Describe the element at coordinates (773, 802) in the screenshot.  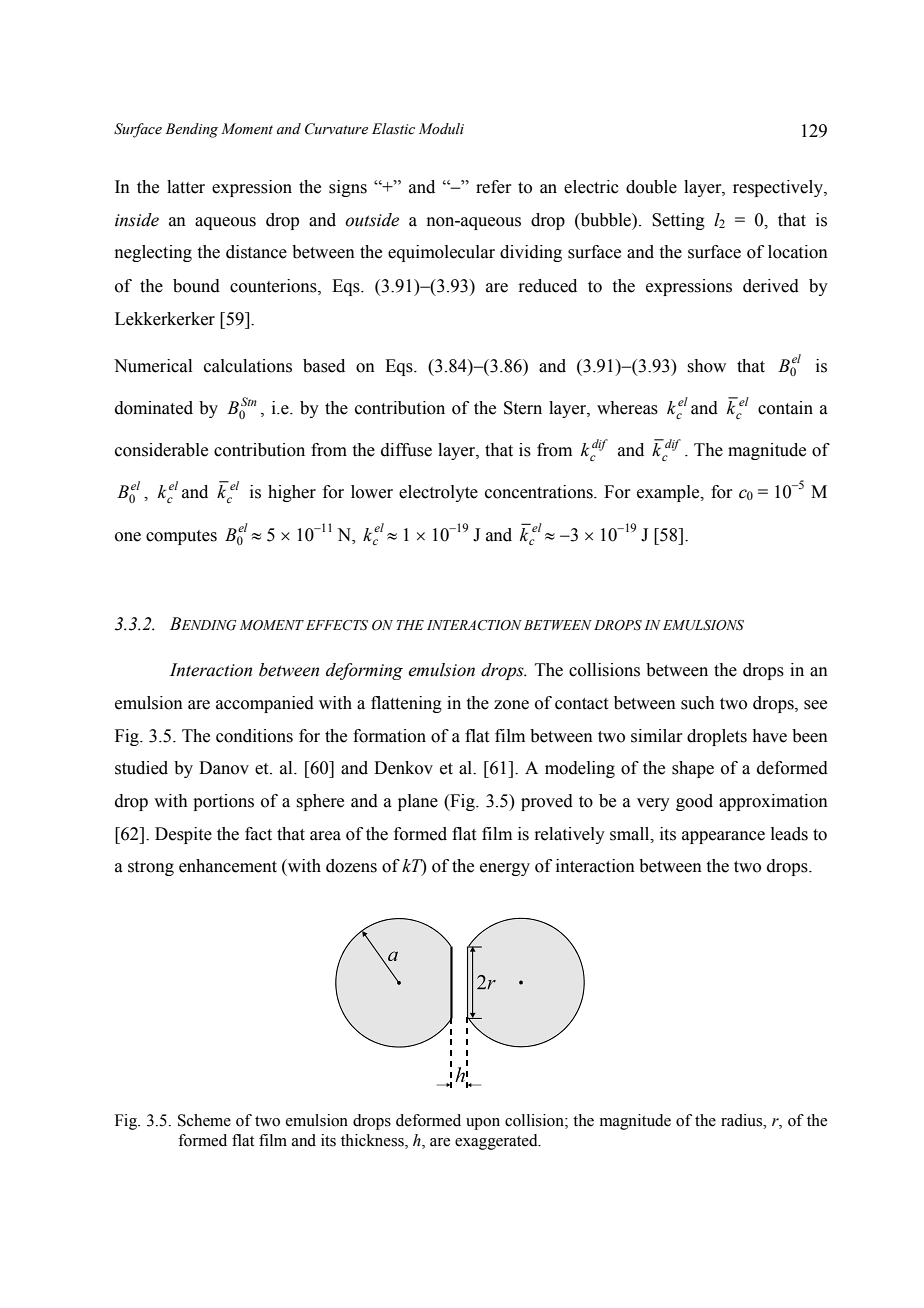
I see `approximation` at that location.
